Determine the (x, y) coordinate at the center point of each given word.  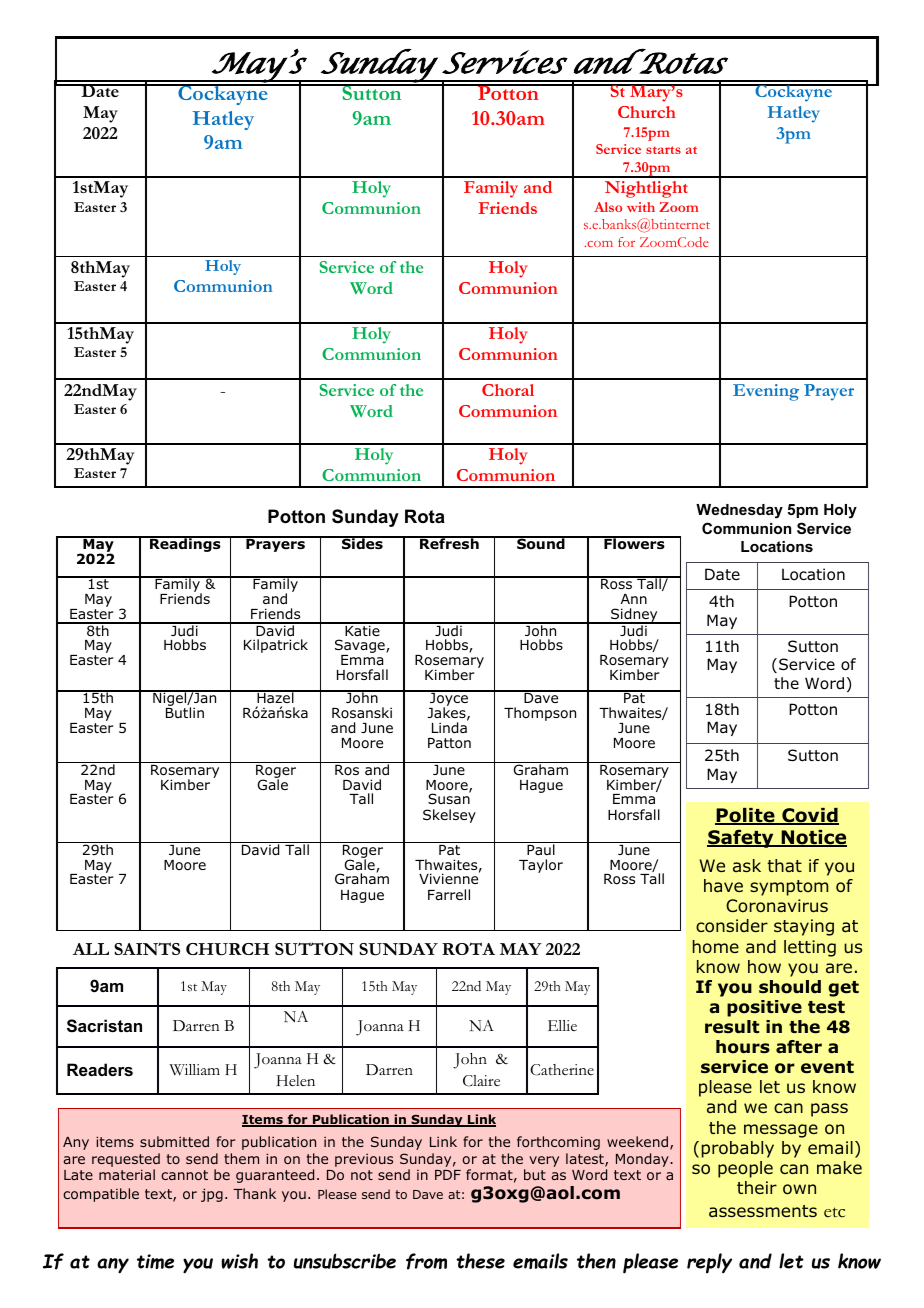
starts (663, 150)
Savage (361, 647)
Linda (450, 727)
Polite (746, 816)
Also (608, 207)
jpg (212, 1195)
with (641, 207)
